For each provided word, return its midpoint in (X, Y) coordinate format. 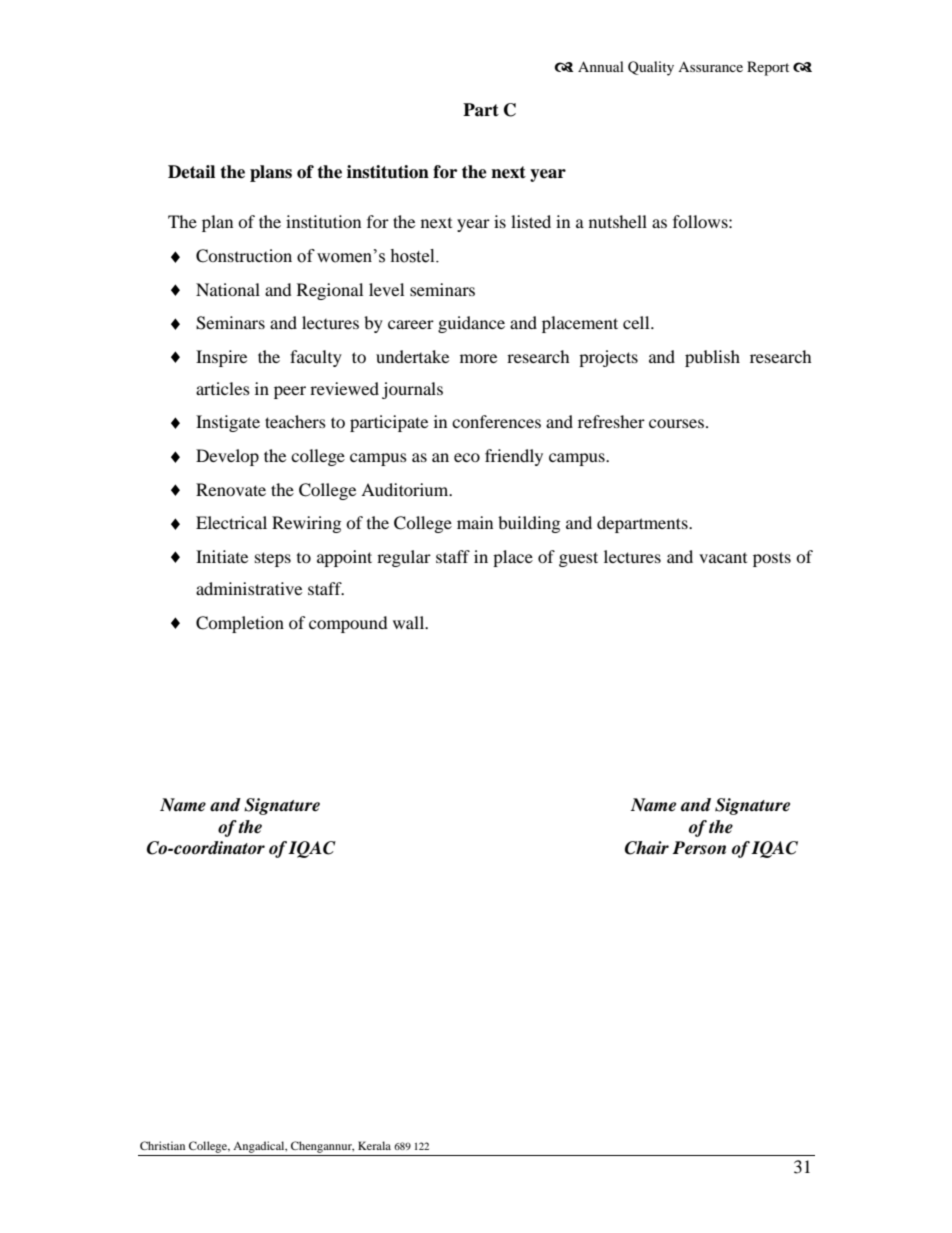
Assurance (710, 67)
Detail (191, 172)
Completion (240, 624)
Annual (601, 66)
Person (699, 848)
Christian (162, 1145)
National (228, 289)
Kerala (374, 1145)
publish (712, 358)
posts (772, 559)
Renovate (231, 489)
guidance (471, 324)
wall (410, 622)
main (475, 522)
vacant (723, 558)
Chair (647, 848)
